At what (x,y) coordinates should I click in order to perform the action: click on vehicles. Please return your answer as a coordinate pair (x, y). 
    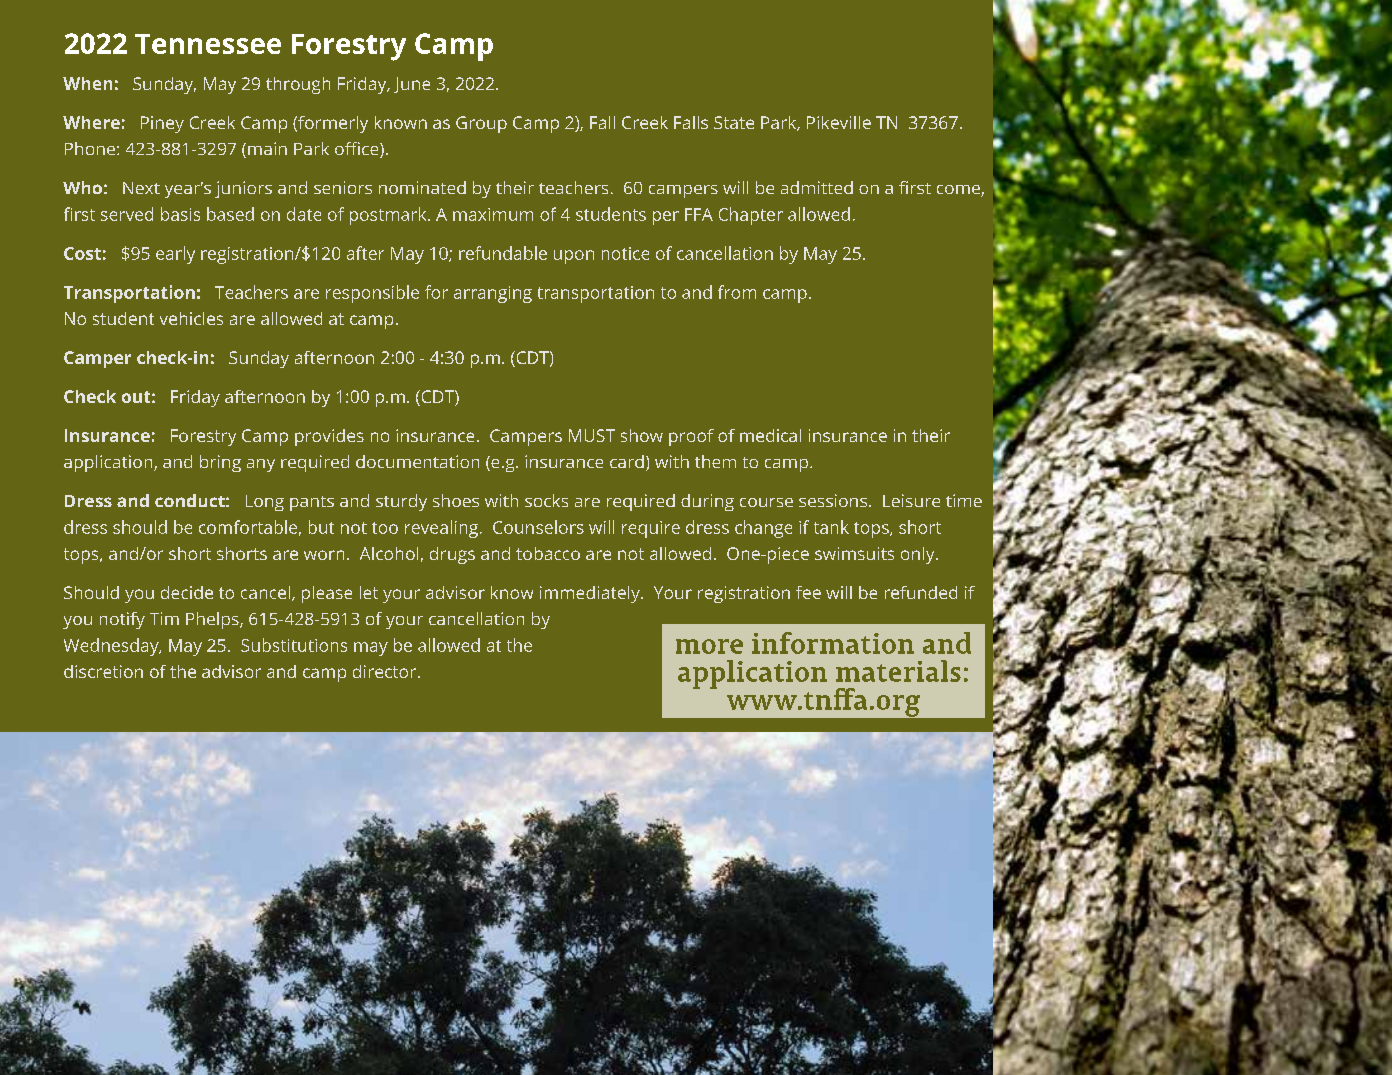
    Looking at the image, I should click on (191, 318).
